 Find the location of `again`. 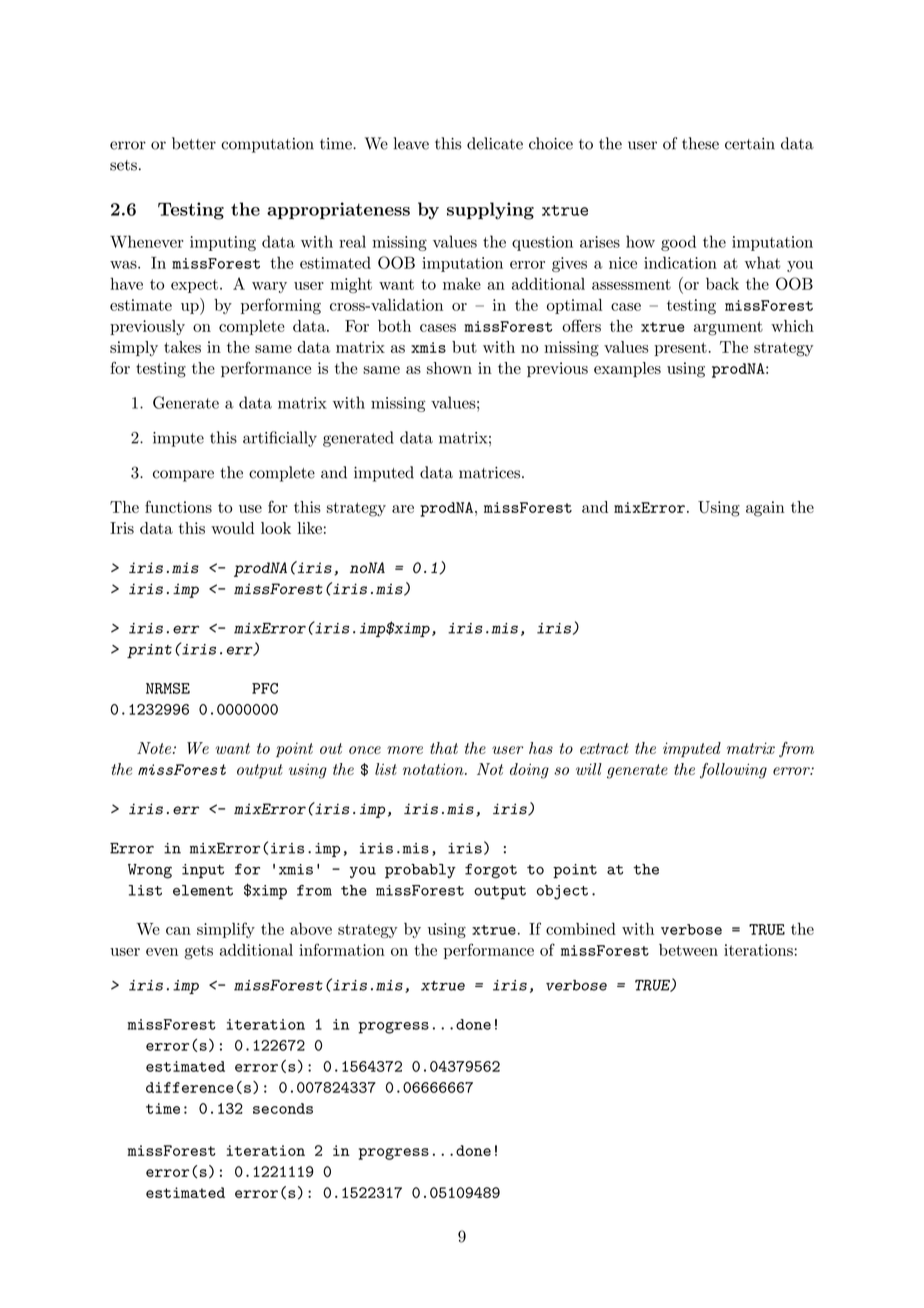

again is located at coordinates (765, 509).
